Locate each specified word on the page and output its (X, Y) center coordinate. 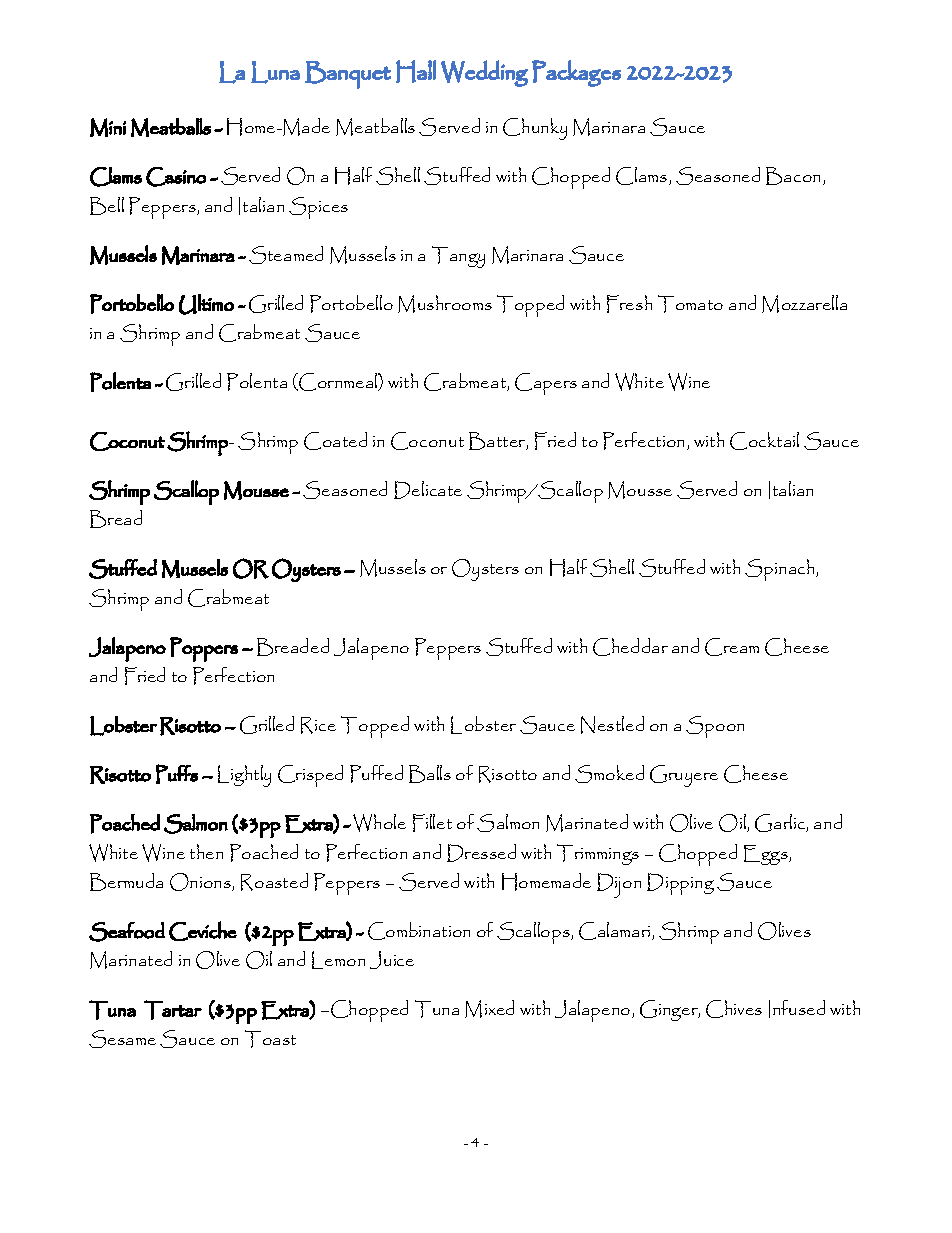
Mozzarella (804, 304)
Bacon (795, 176)
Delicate (428, 490)
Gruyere (684, 776)
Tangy (458, 257)
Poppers (204, 649)
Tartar (173, 1010)
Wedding (484, 73)
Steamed (286, 255)
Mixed (489, 1009)
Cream (732, 647)
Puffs (177, 774)
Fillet (432, 823)
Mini (108, 127)
